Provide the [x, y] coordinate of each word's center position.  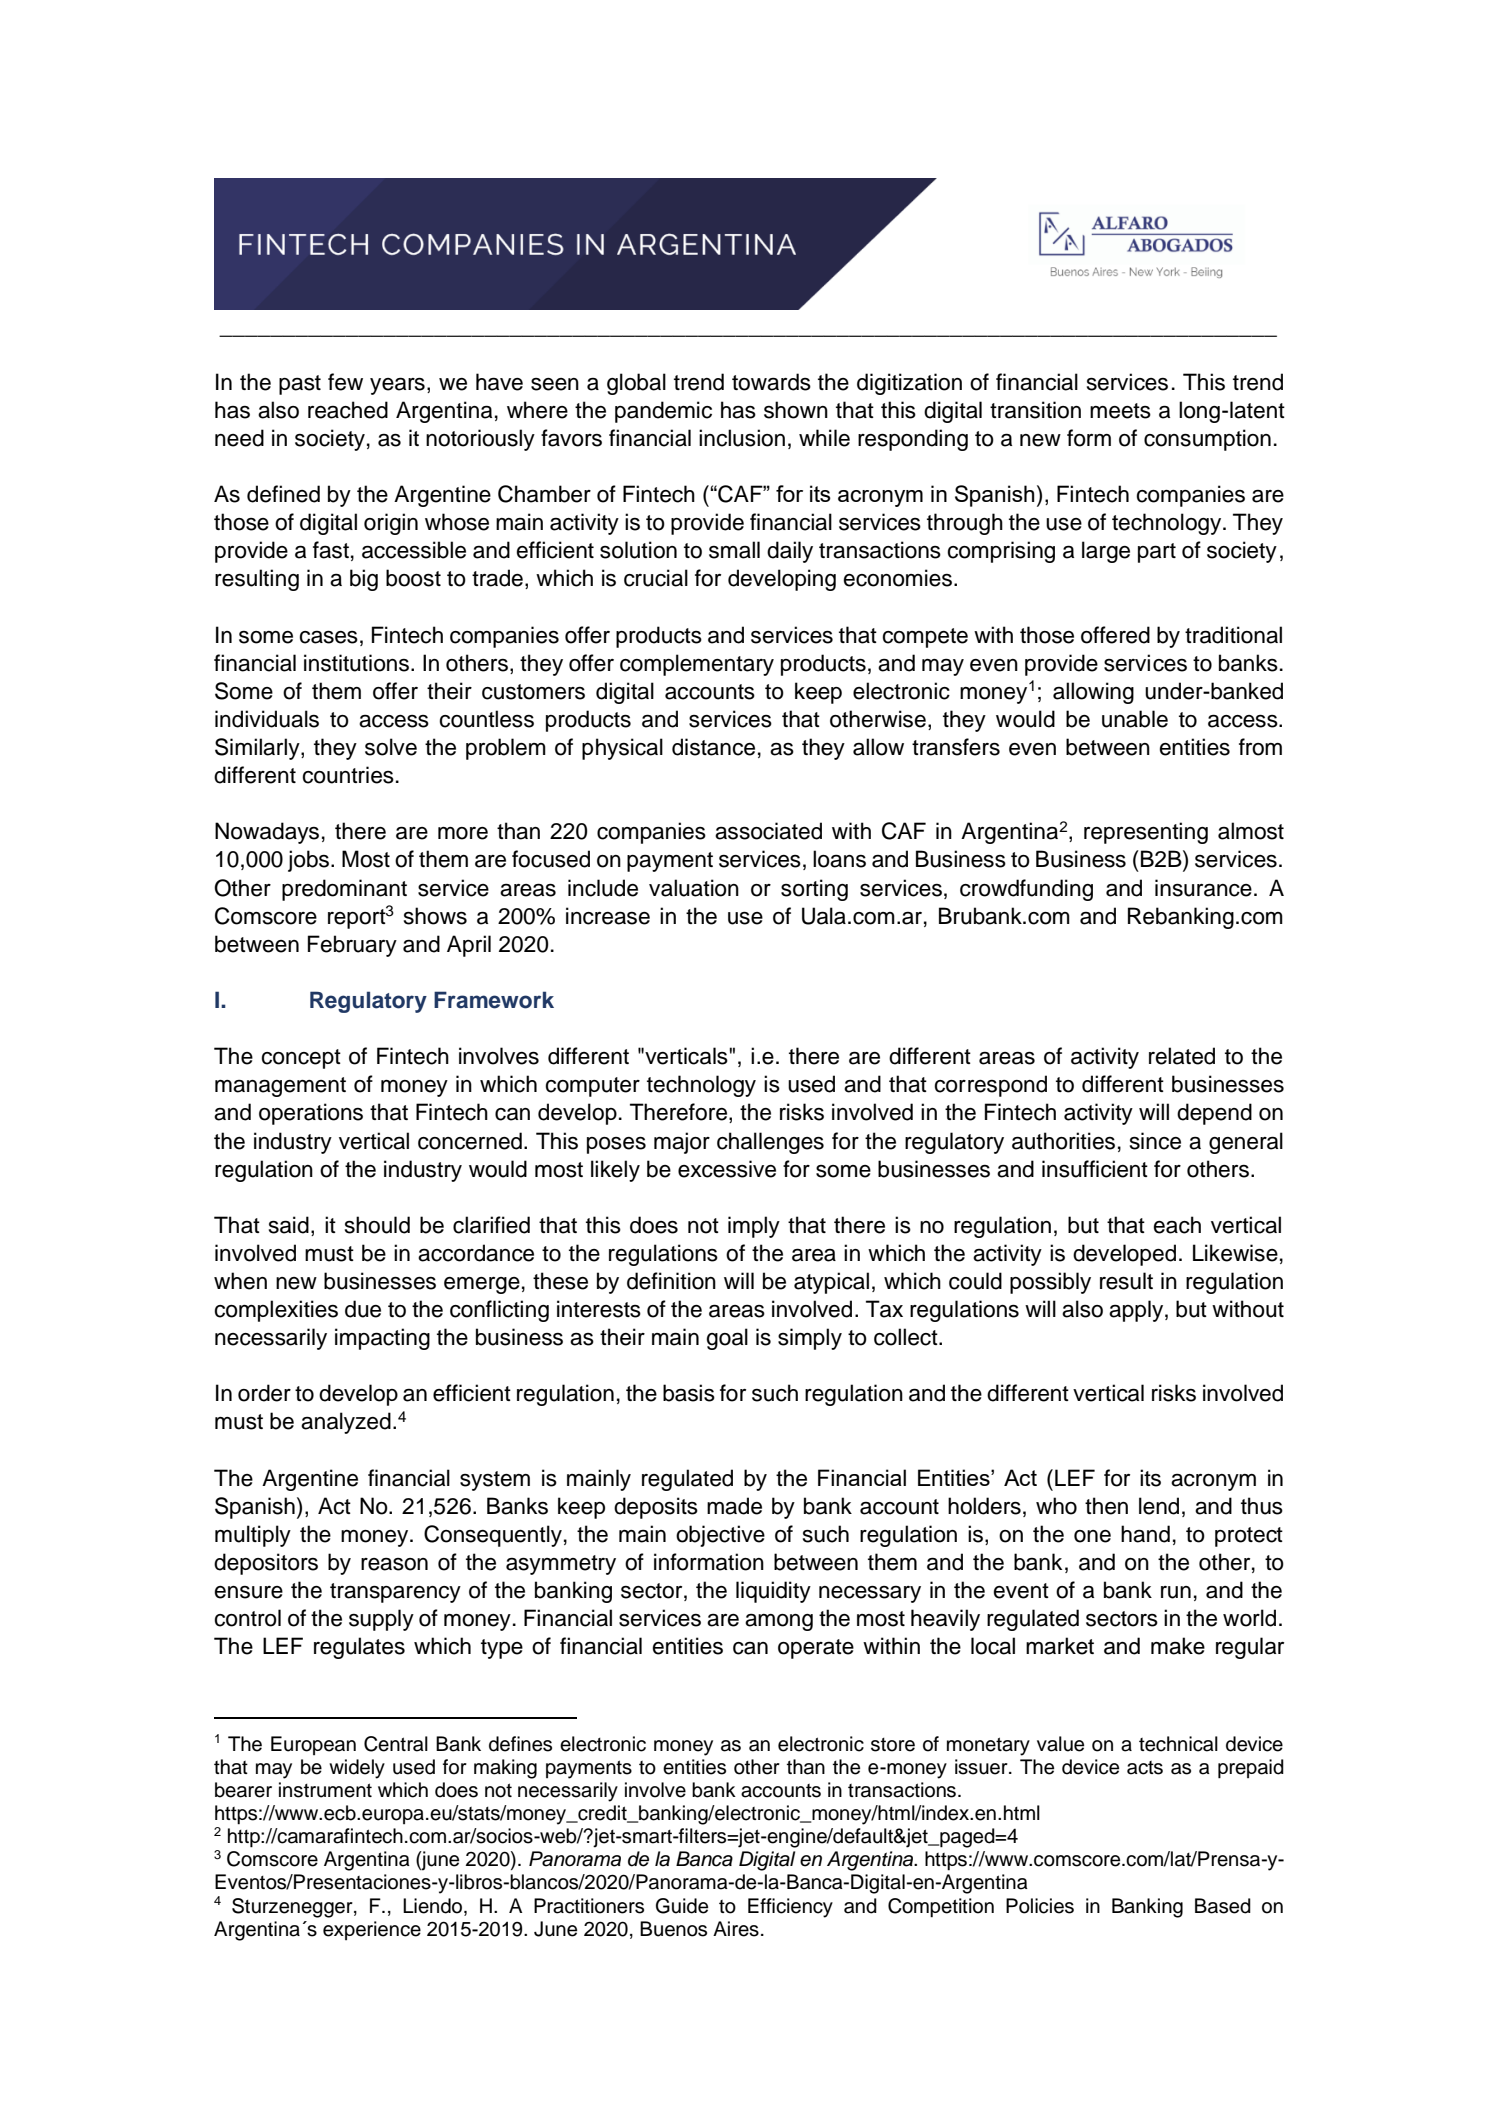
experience [372, 1930]
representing [1146, 833]
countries [348, 775]
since [1155, 1141]
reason [394, 1564]
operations [311, 1114]
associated [768, 831]
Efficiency [790, 1908]
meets [1120, 411]
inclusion [742, 438]
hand [1145, 1534]
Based [1223, 1906]
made [734, 1506]
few [345, 382]
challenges [770, 1143]
